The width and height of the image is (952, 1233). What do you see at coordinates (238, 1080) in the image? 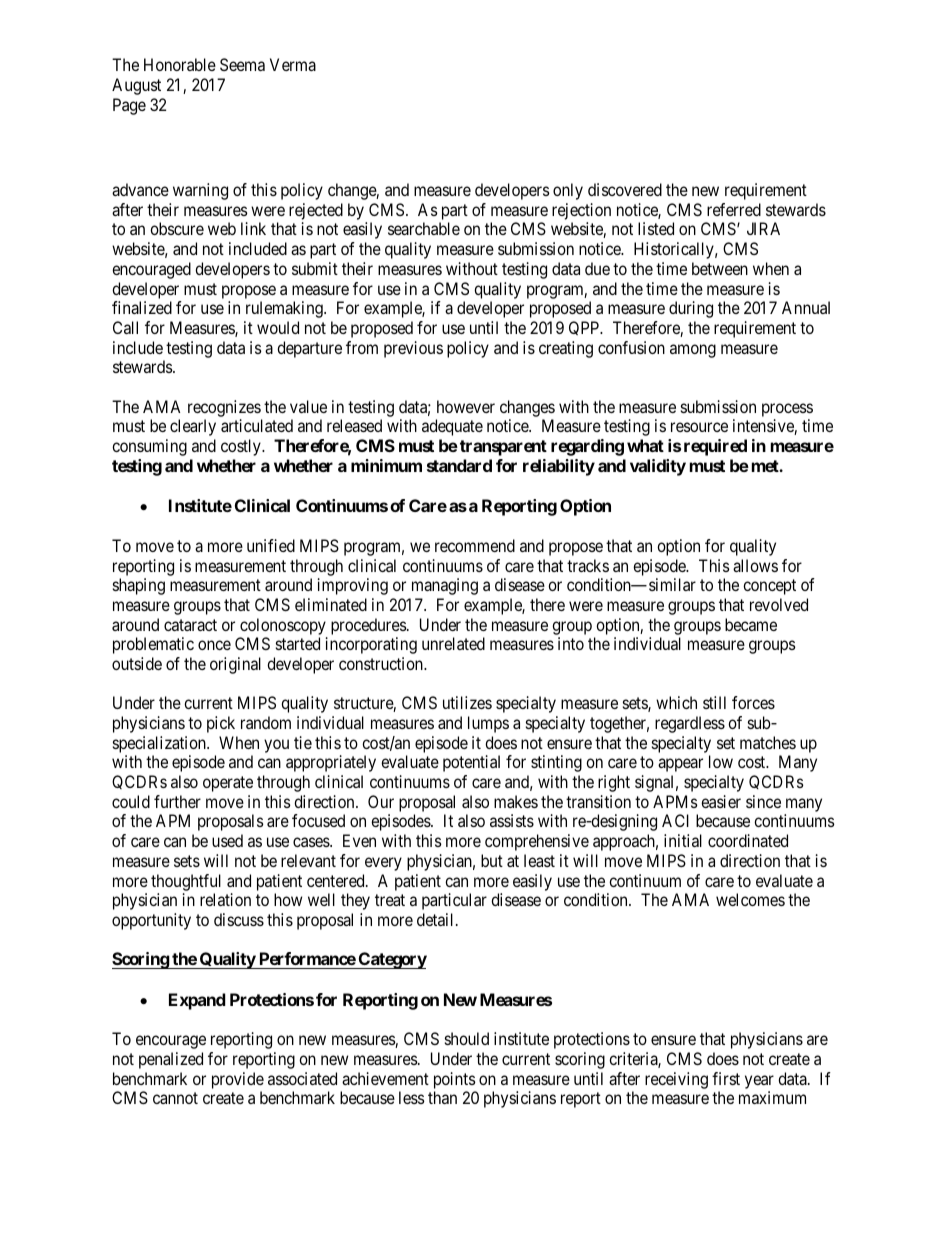
I see `provide` at bounding box center [238, 1080].
